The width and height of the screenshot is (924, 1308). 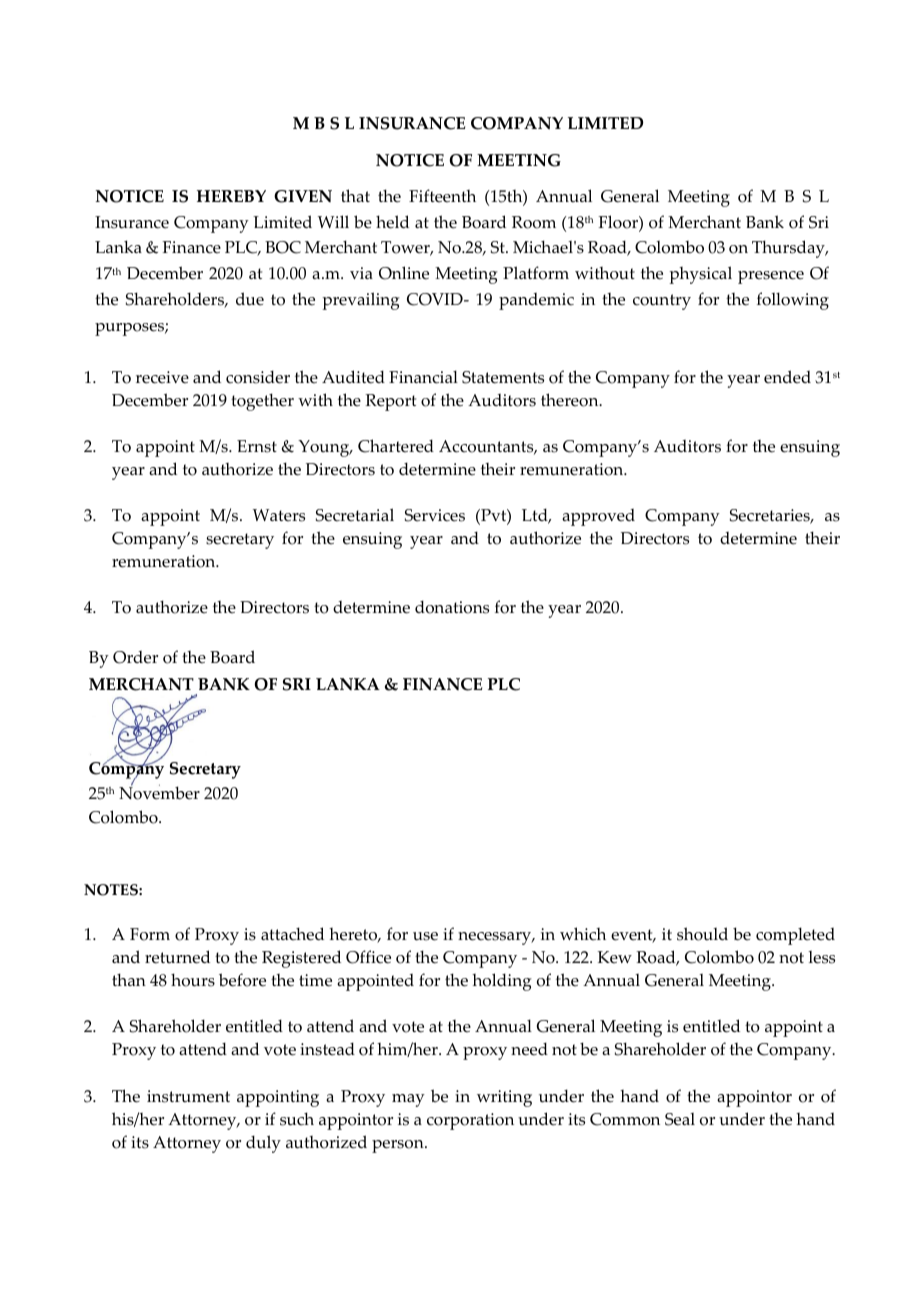 I want to click on returned, so click(x=177, y=957).
